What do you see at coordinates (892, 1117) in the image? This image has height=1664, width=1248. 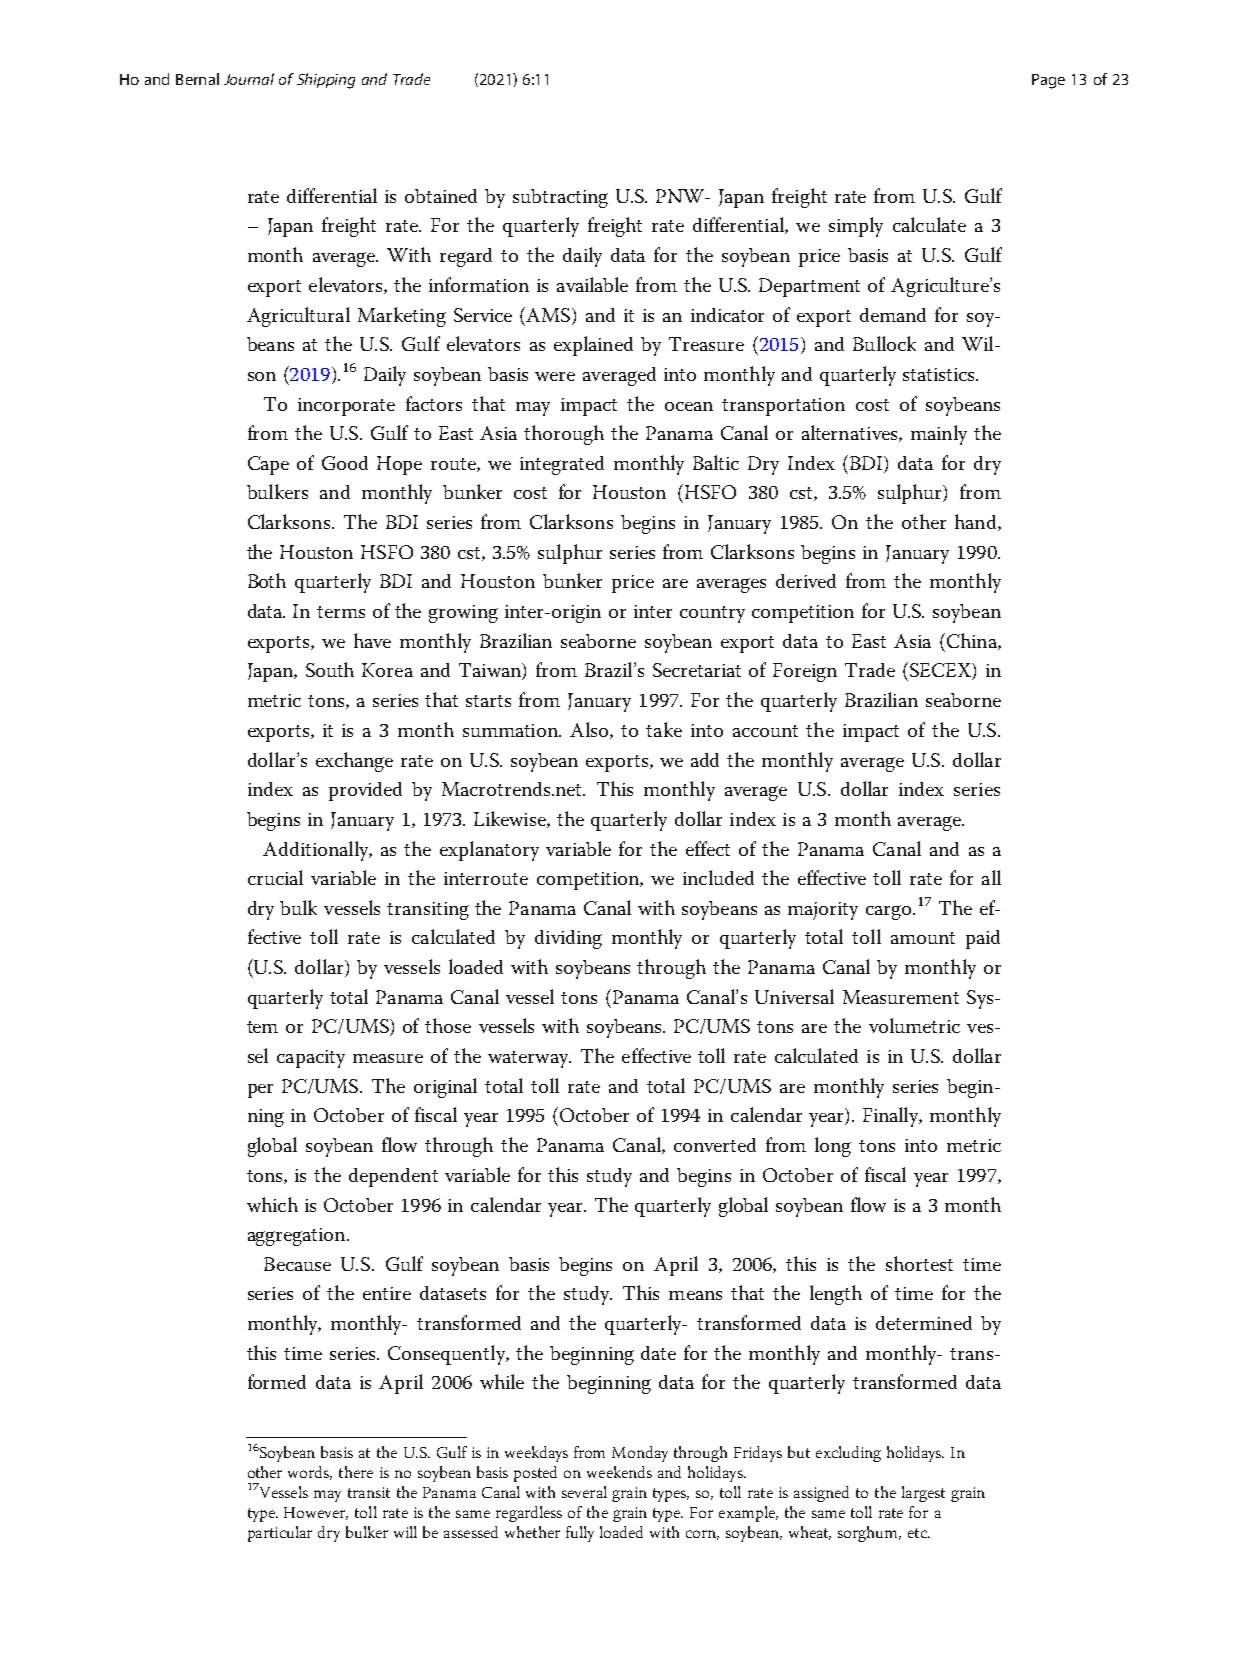 I see `Finally` at bounding box center [892, 1117].
